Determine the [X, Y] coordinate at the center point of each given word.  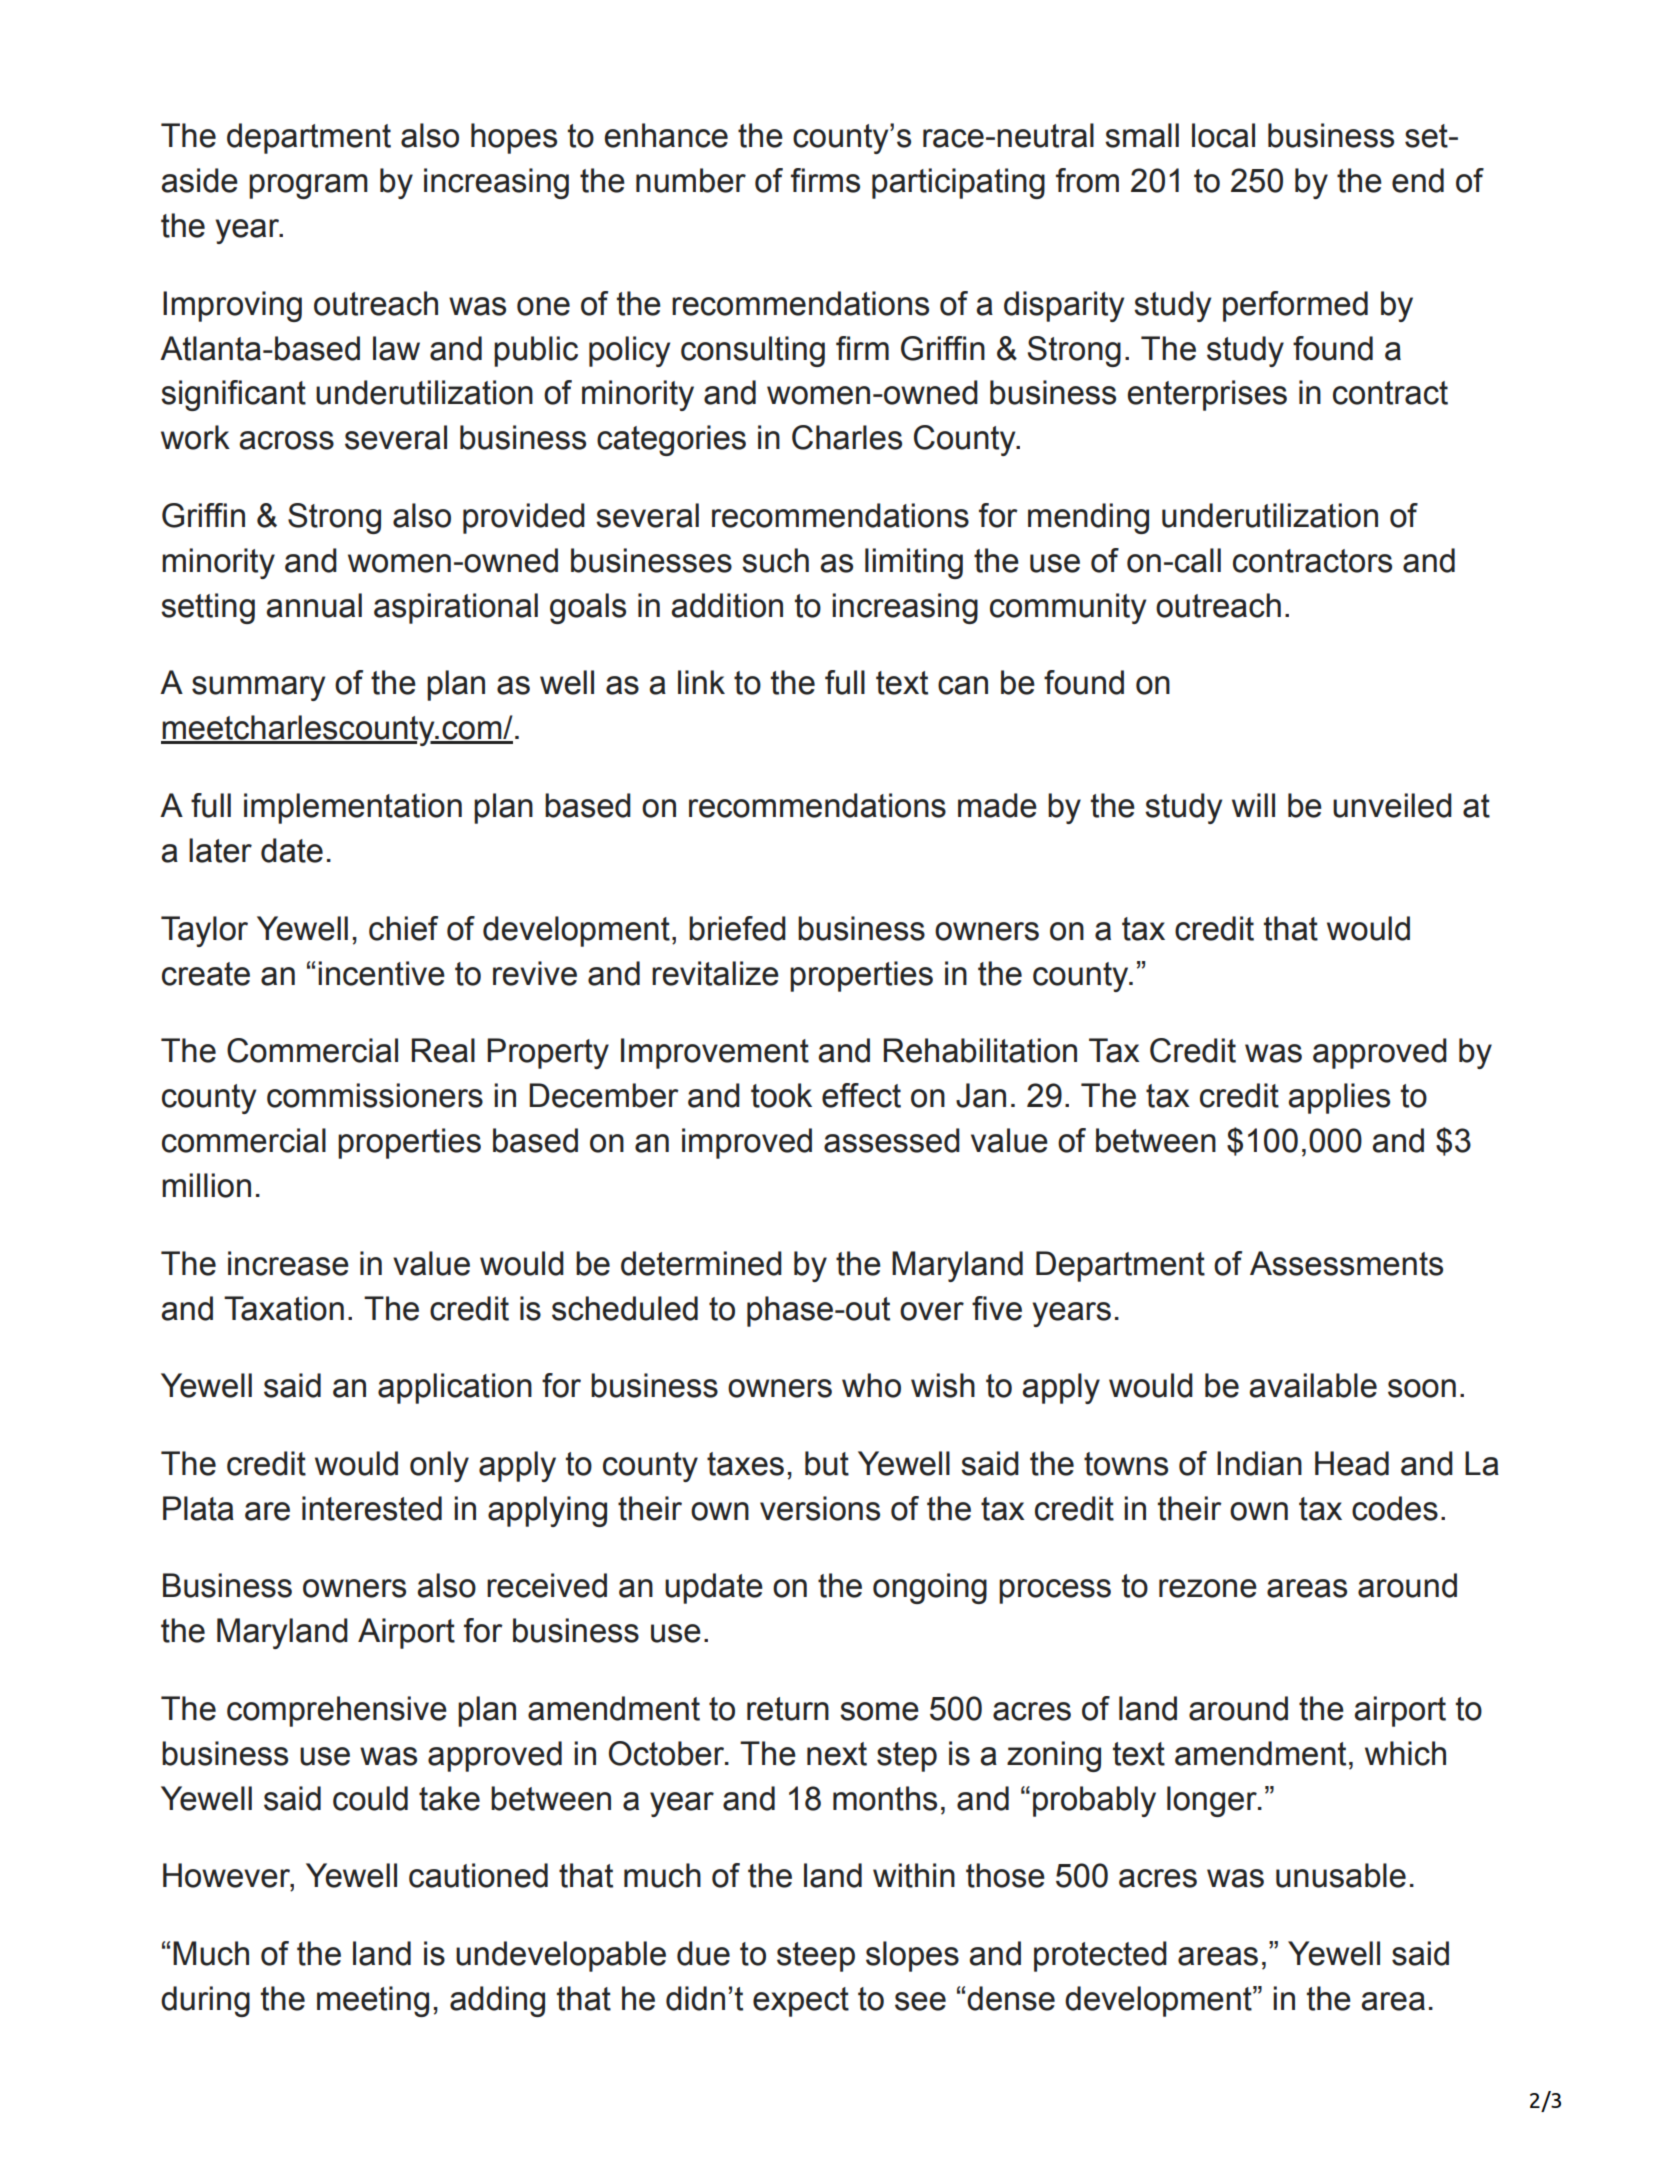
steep [816, 1957]
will [1253, 805]
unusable [1341, 1875]
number [691, 180]
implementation [353, 808]
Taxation [284, 1308]
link [701, 682]
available [1313, 1385]
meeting [373, 2001]
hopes [514, 138]
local [1223, 135]
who [871, 1385]
